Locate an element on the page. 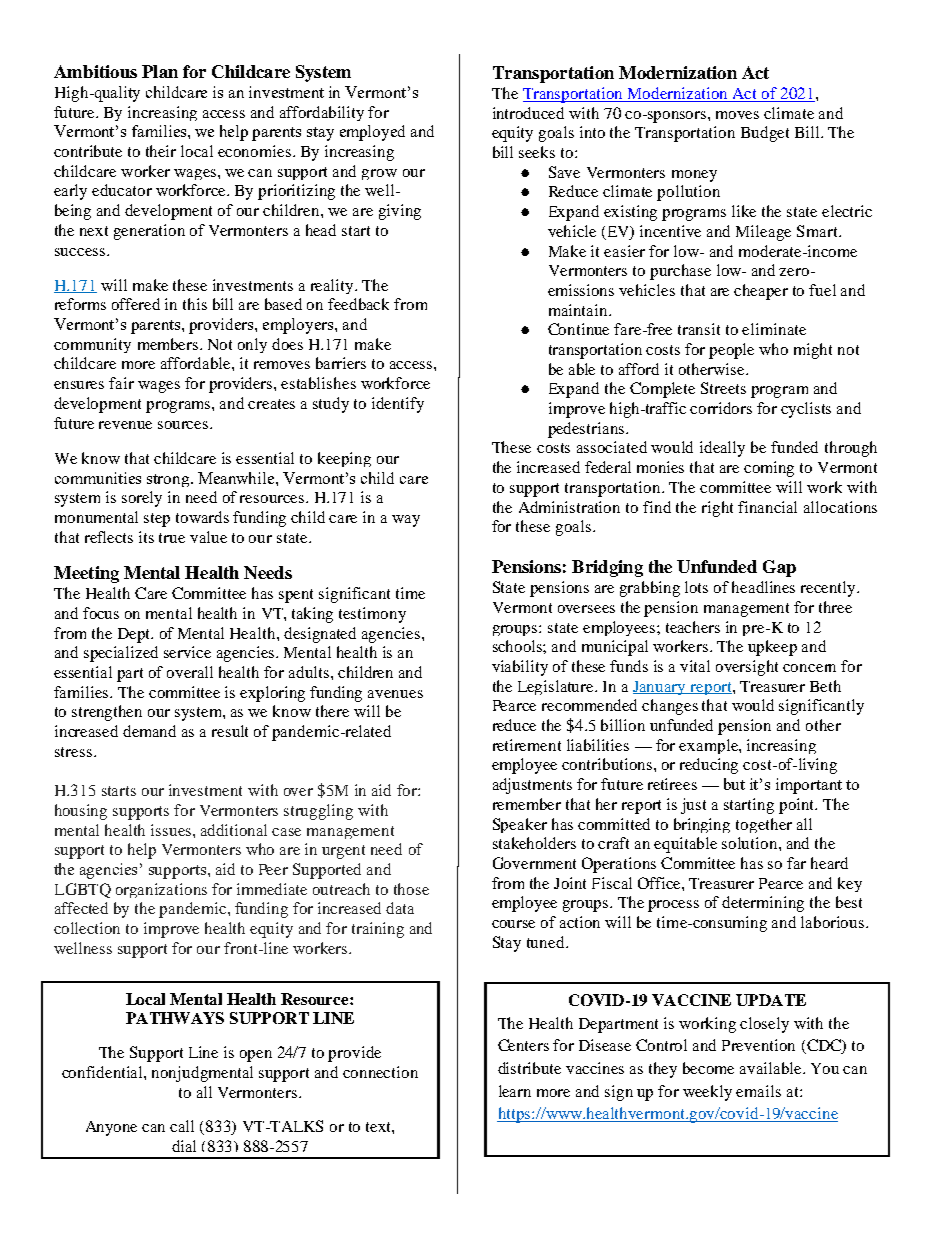 The width and height of the page is (952, 1233). Budget is located at coordinates (765, 134).
